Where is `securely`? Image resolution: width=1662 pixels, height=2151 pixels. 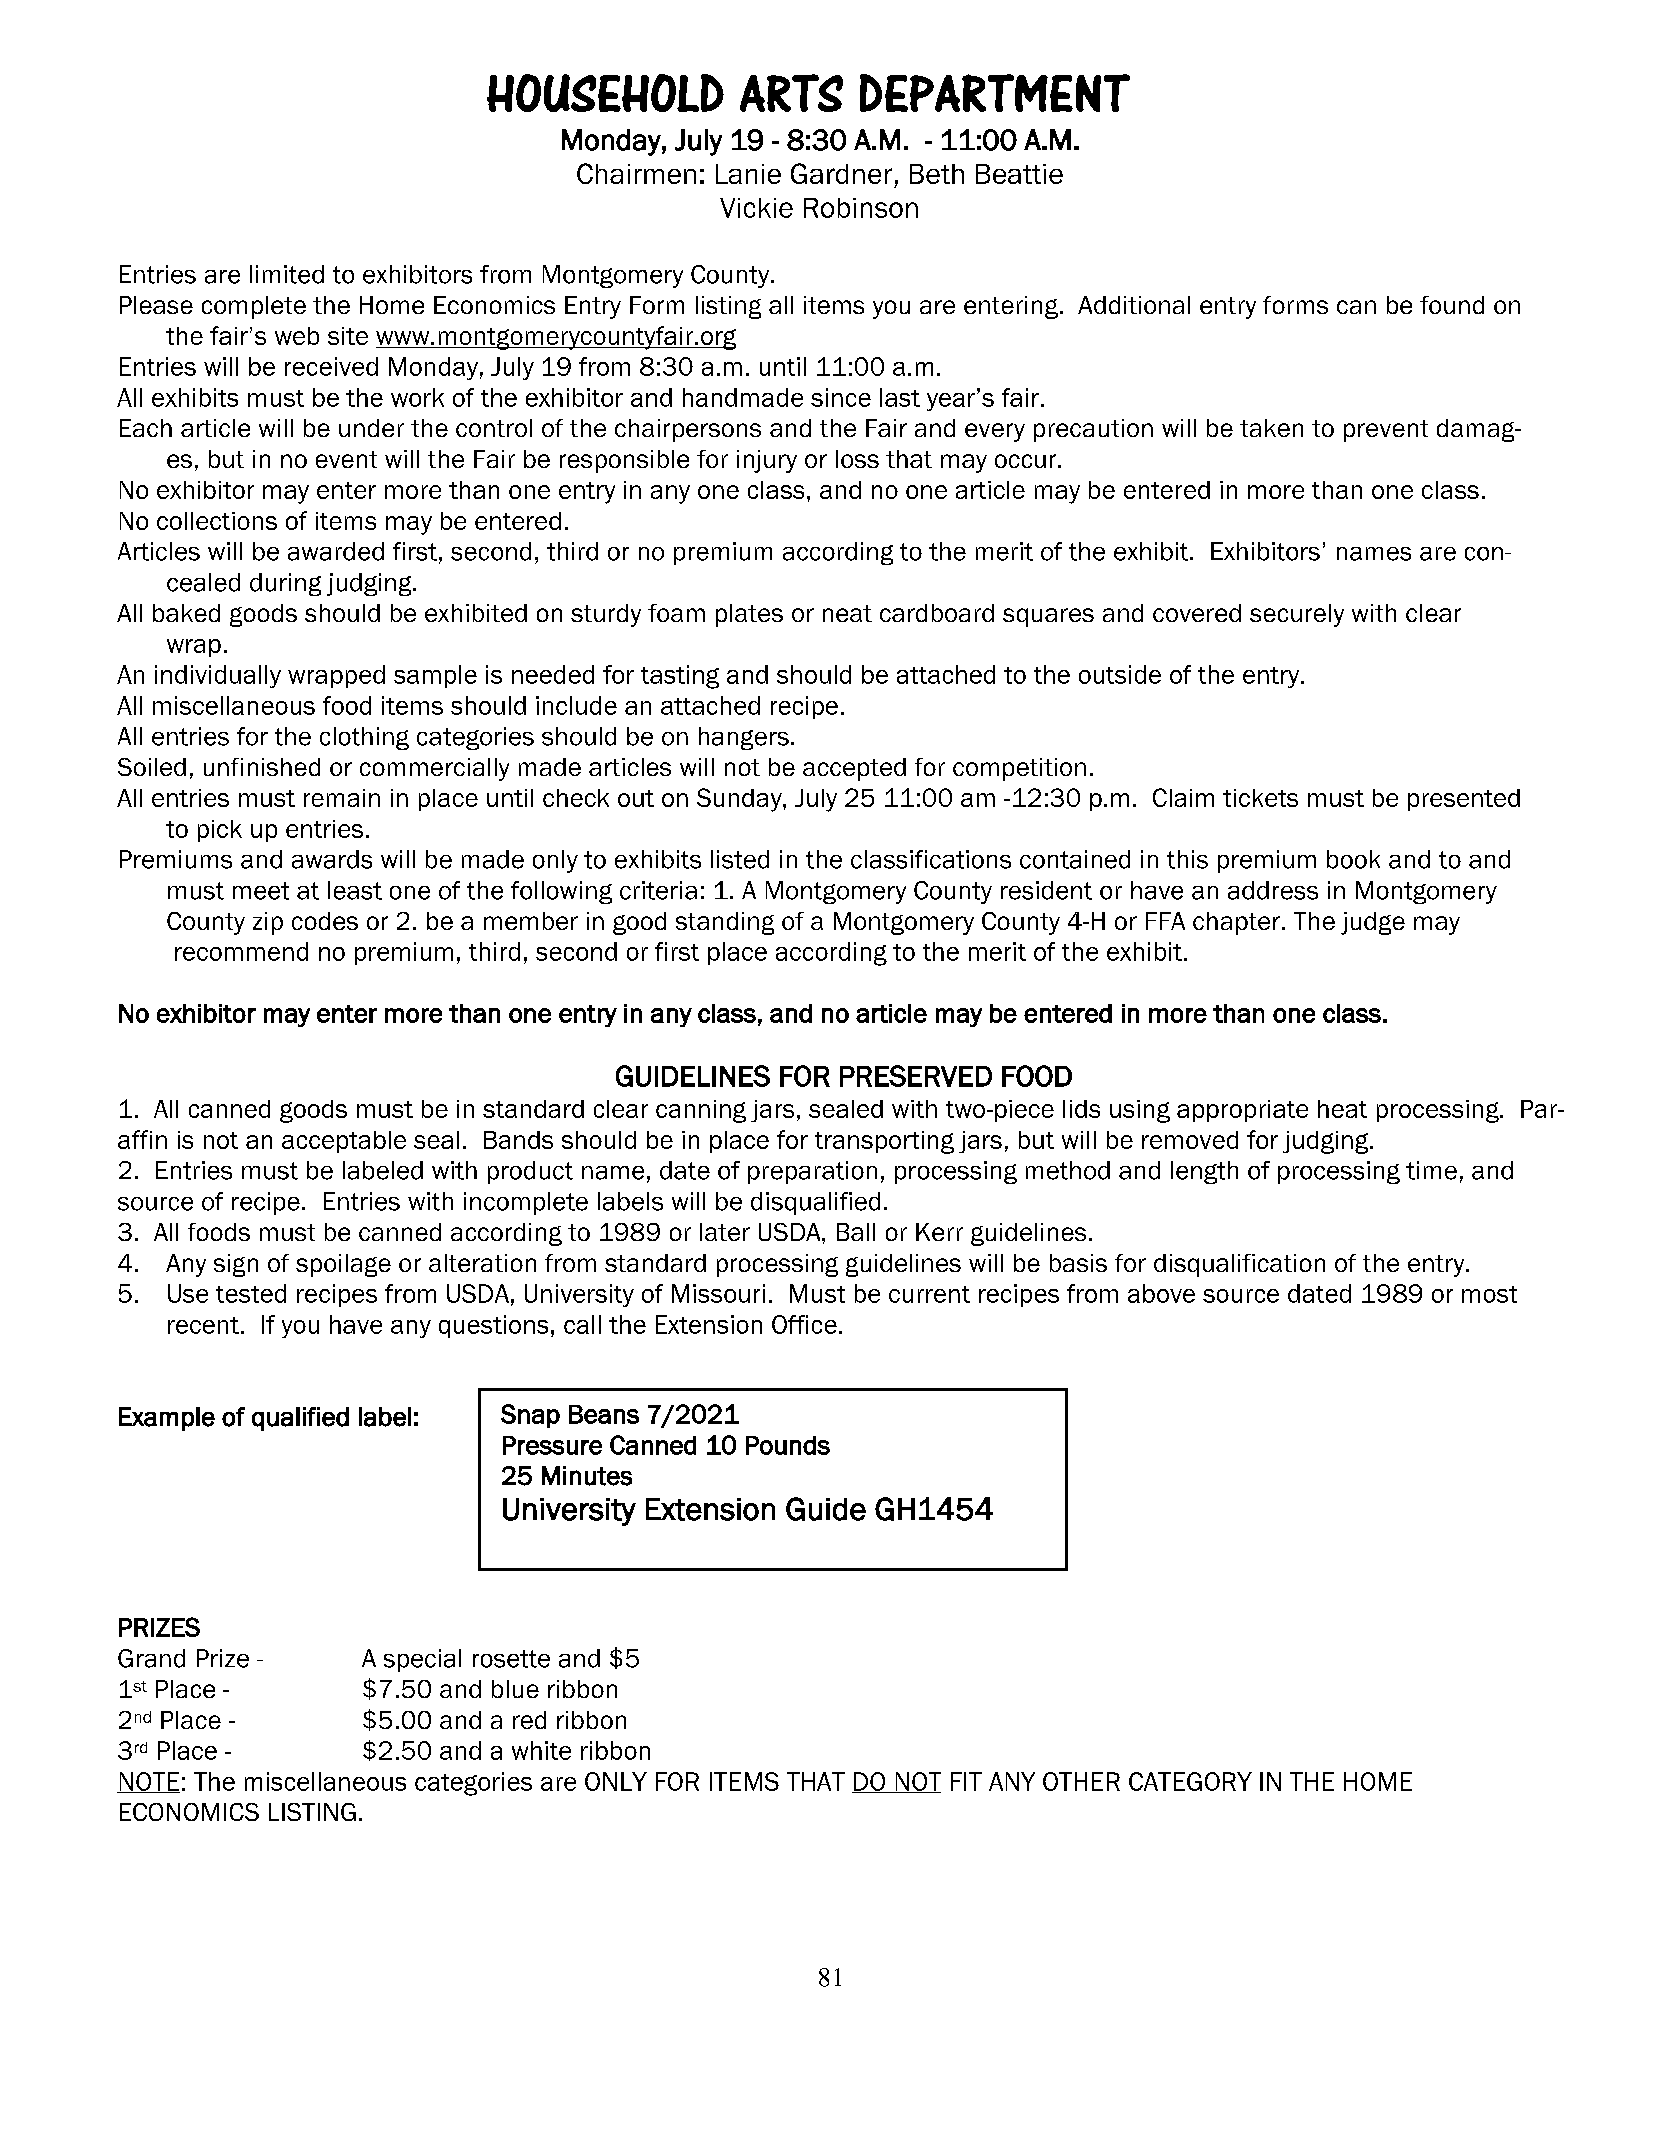 securely is located at coordinates (1297, 615).
